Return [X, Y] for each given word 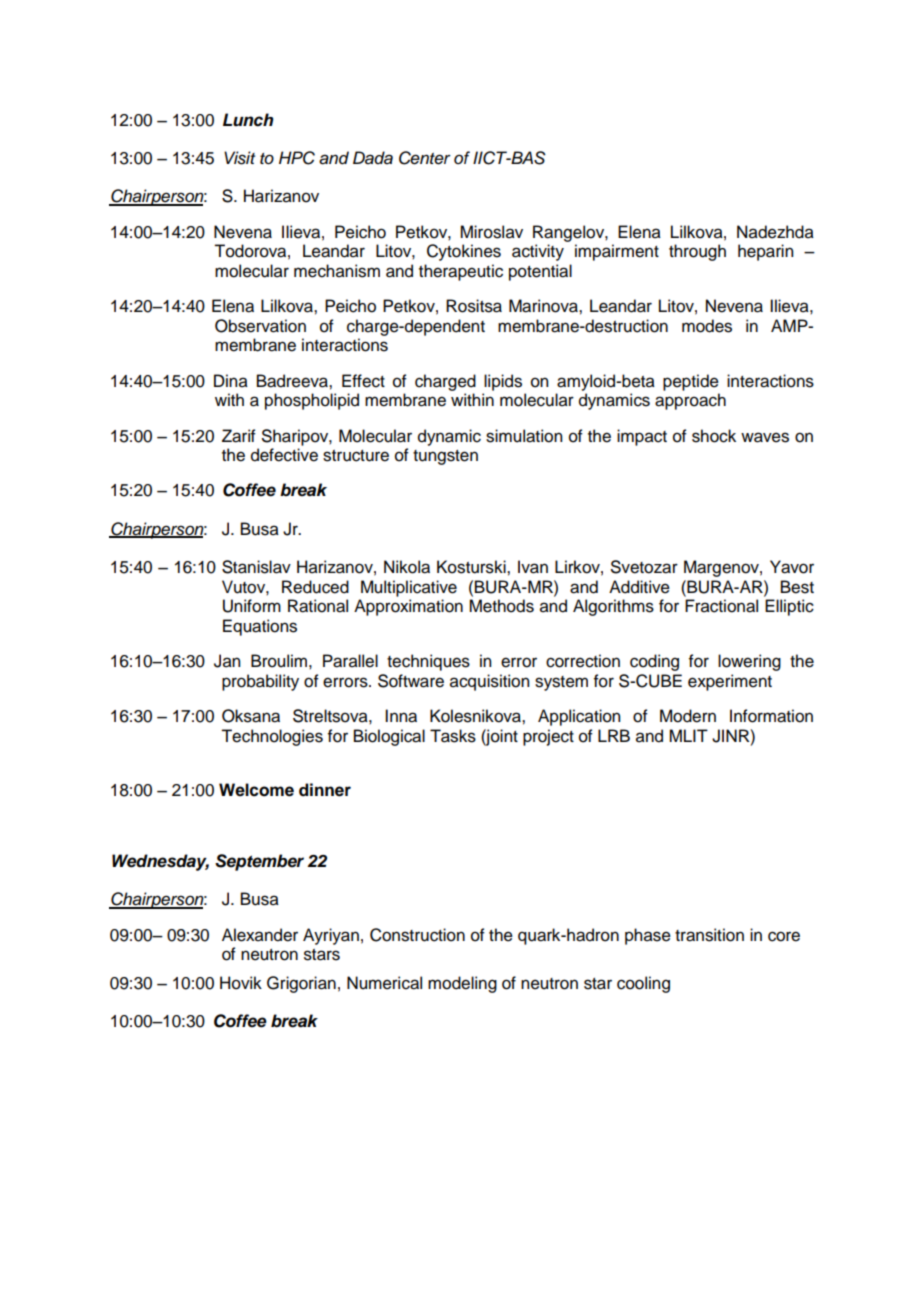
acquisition [489, 682]
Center [425, 158]
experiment [730, 682]
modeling [462, 984]
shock [714, 436]
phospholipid [312, 401]
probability [260, 682]
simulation [524, 436]
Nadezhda [775, 232]
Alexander [260, 935]
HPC [297, 158]
